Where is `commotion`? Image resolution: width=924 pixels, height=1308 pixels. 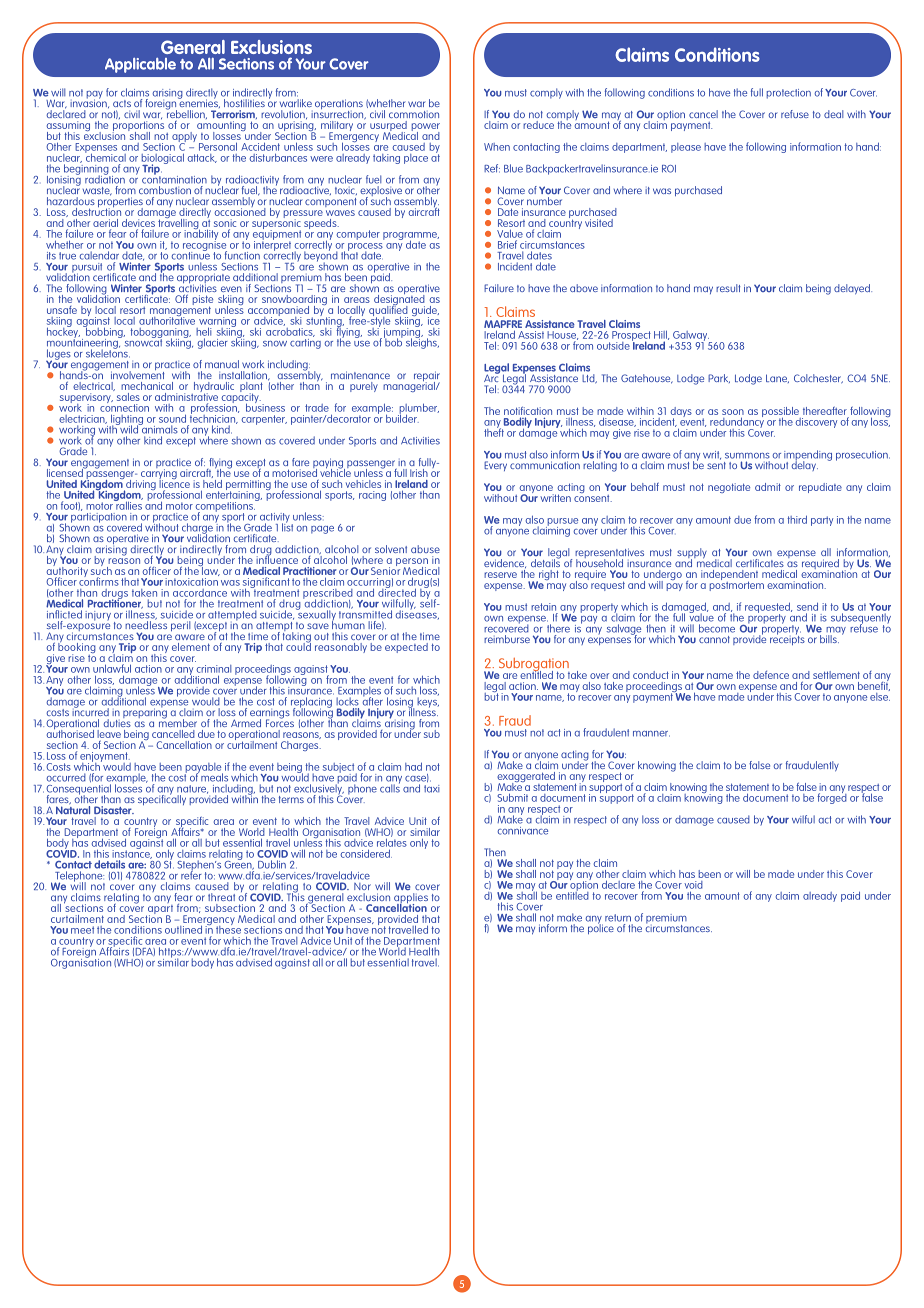
commotion is located at coordinates (414, 114).
